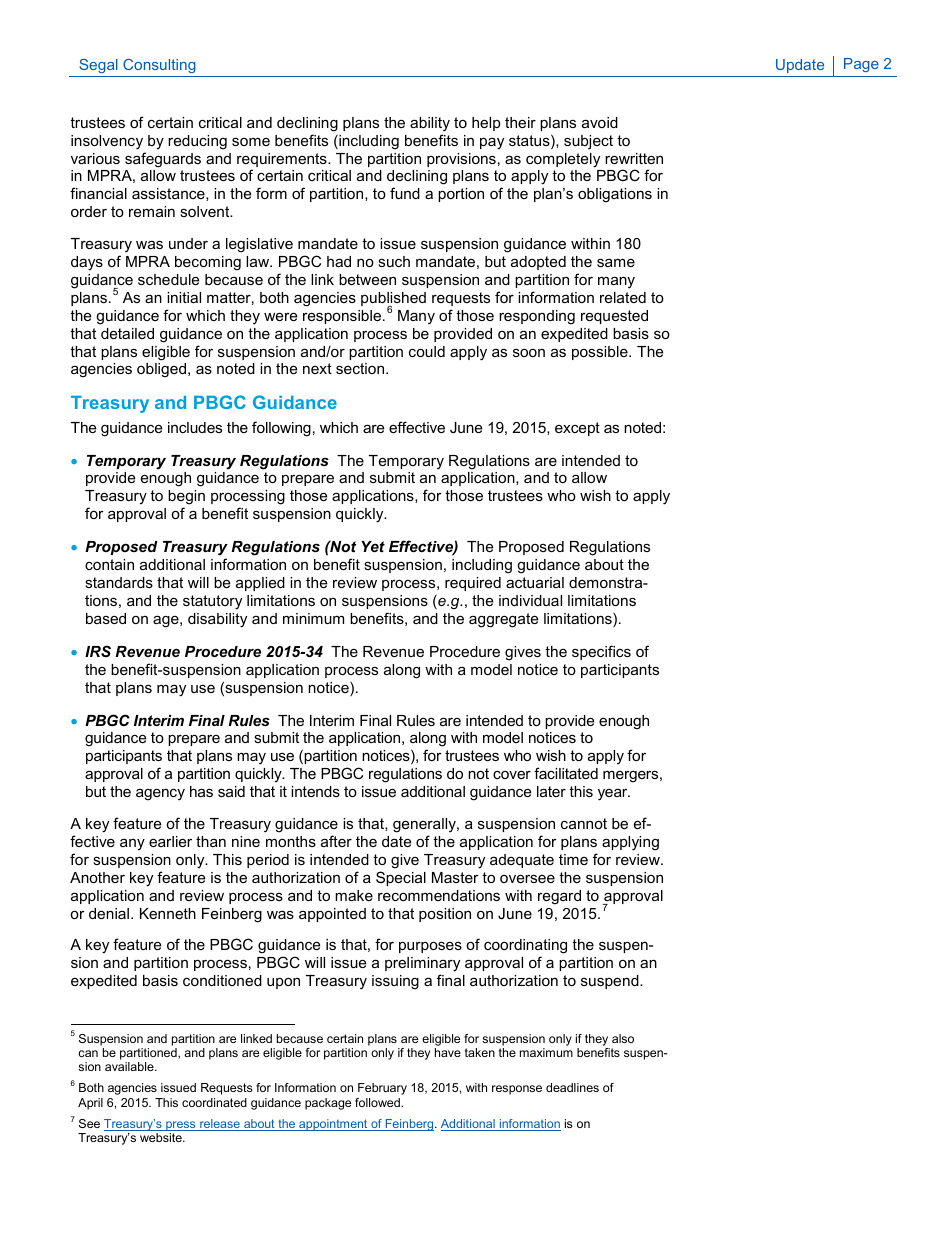 Image resolution: width=952 pixels, height=1233 pixels. What do you see at coordinates (486, 124) in the screenshot?
I see `help` at bounding box center [486, 124].
